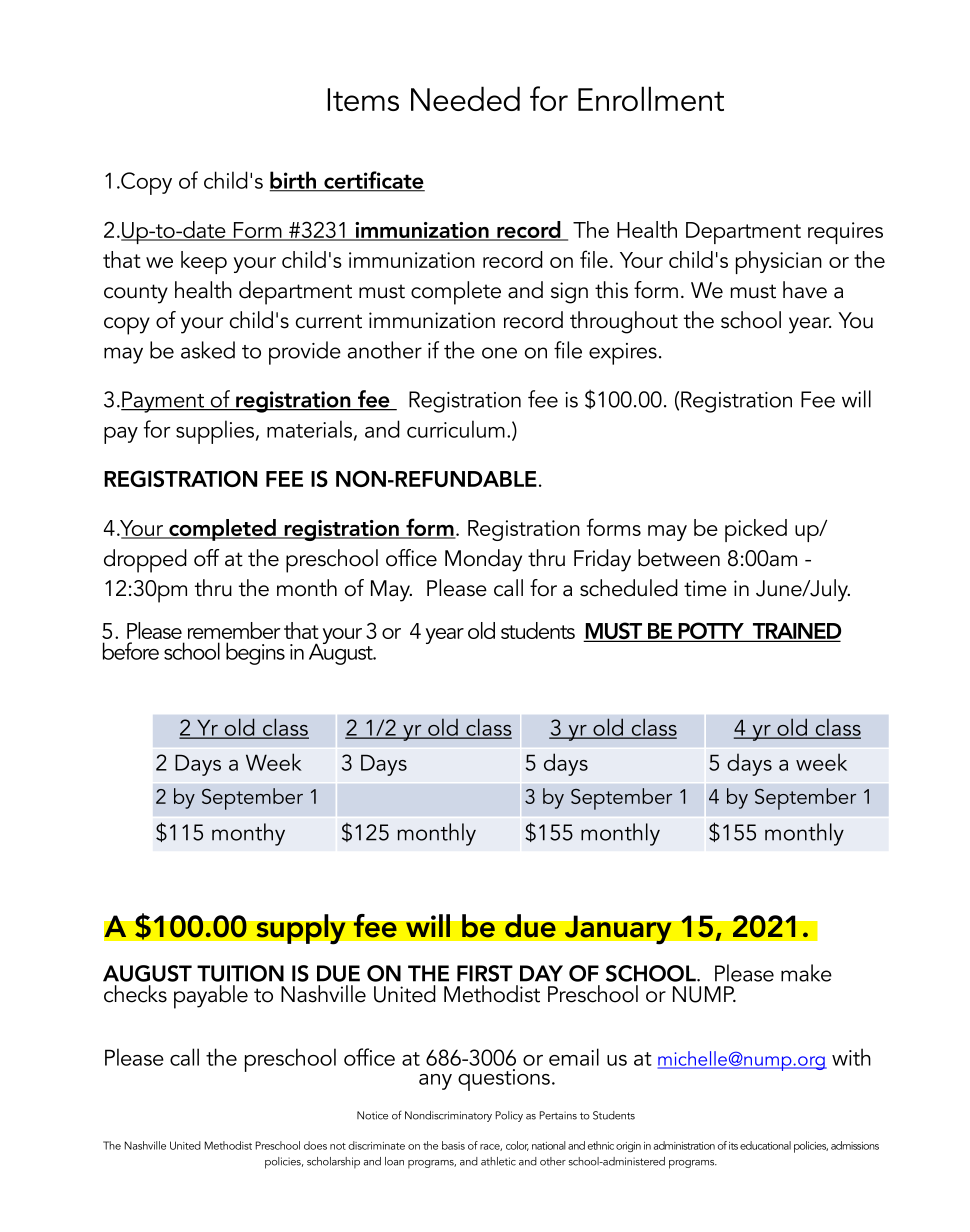  What do you see at coordinates (651, 98) in the document?
I see `Enrollment` at bounding box center [651, 98].
